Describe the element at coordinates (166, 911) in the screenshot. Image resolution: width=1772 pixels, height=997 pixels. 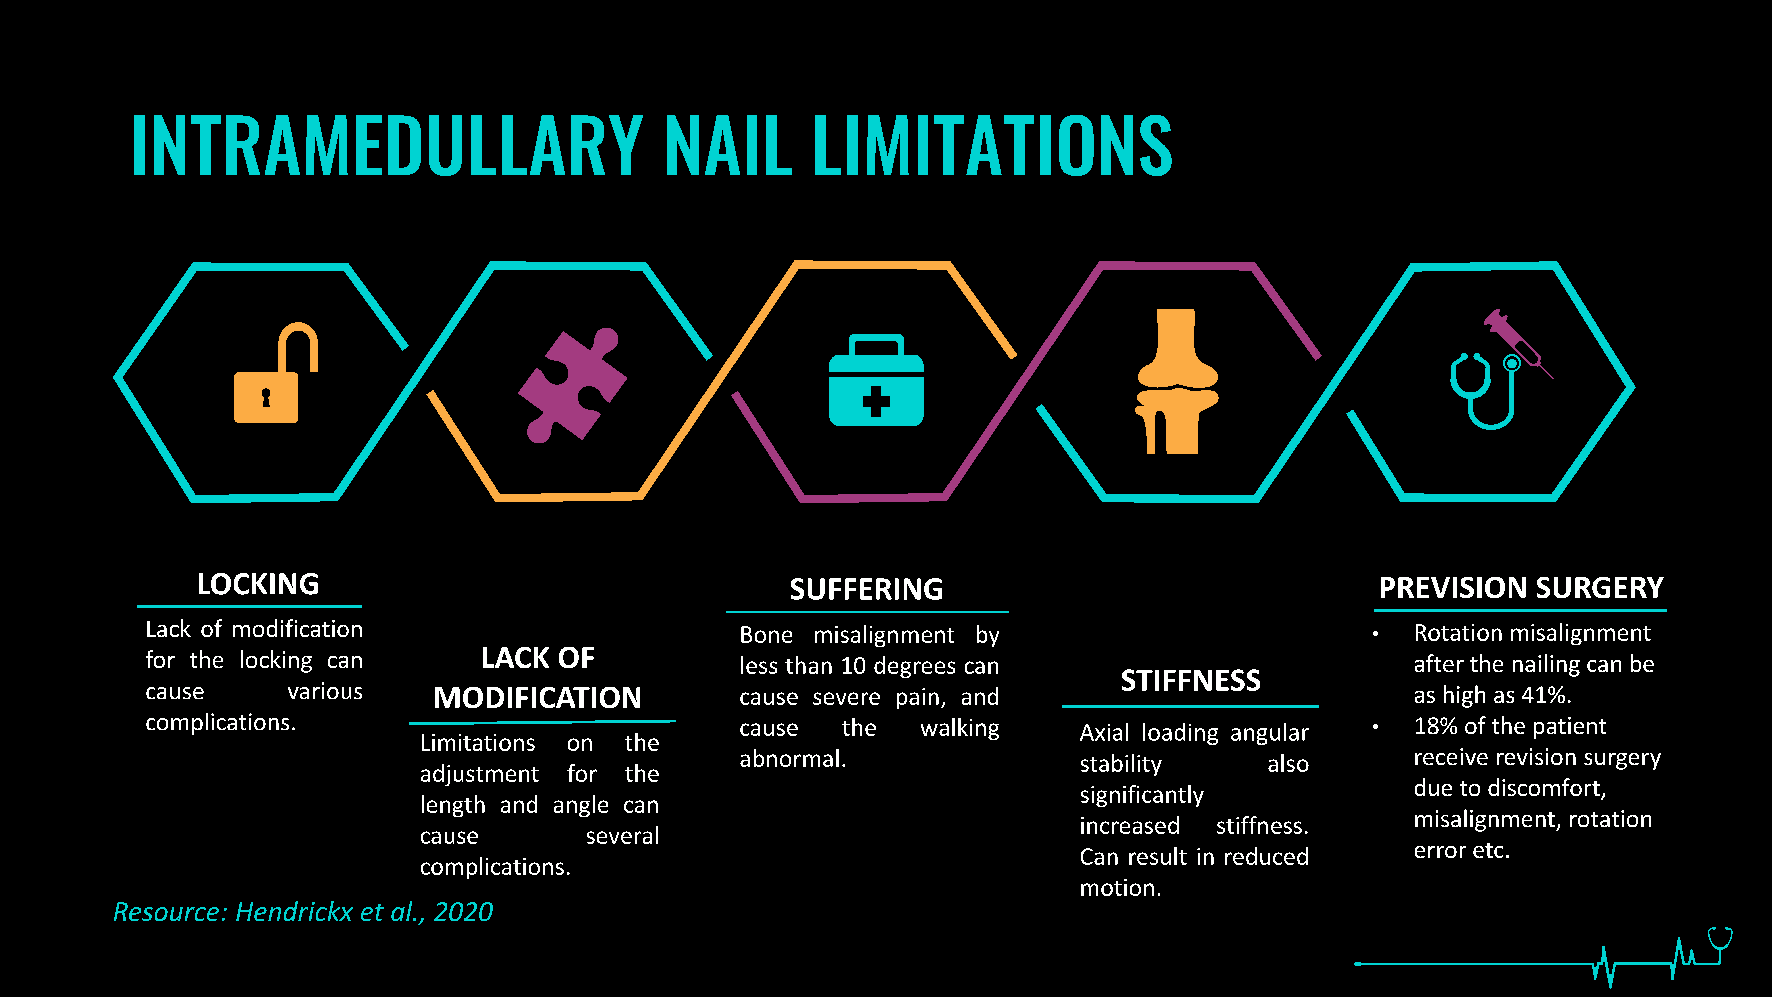
I see `Resource` at that location.
